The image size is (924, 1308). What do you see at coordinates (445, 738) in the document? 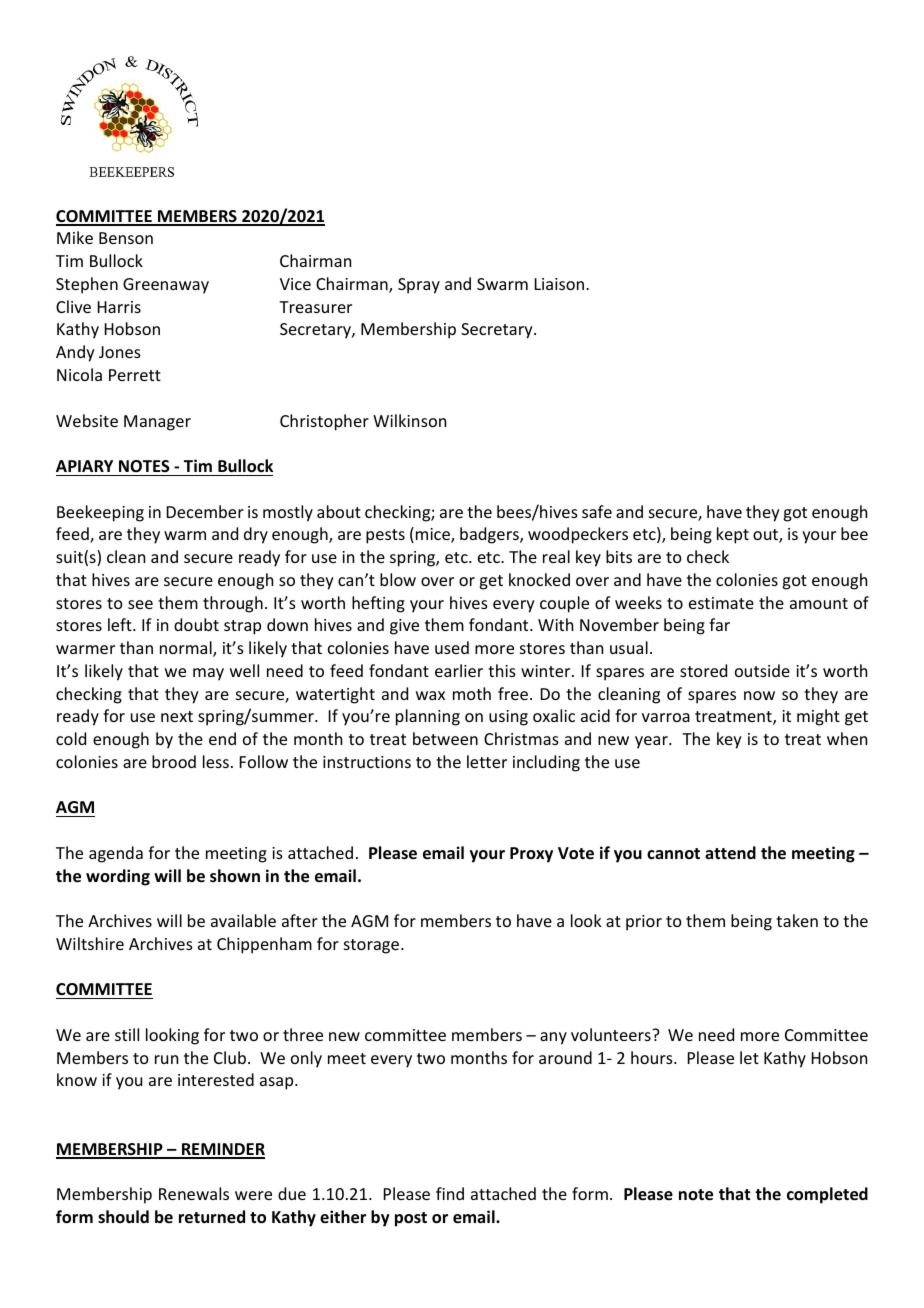
I see `between` at bounding box center [445, 738].
